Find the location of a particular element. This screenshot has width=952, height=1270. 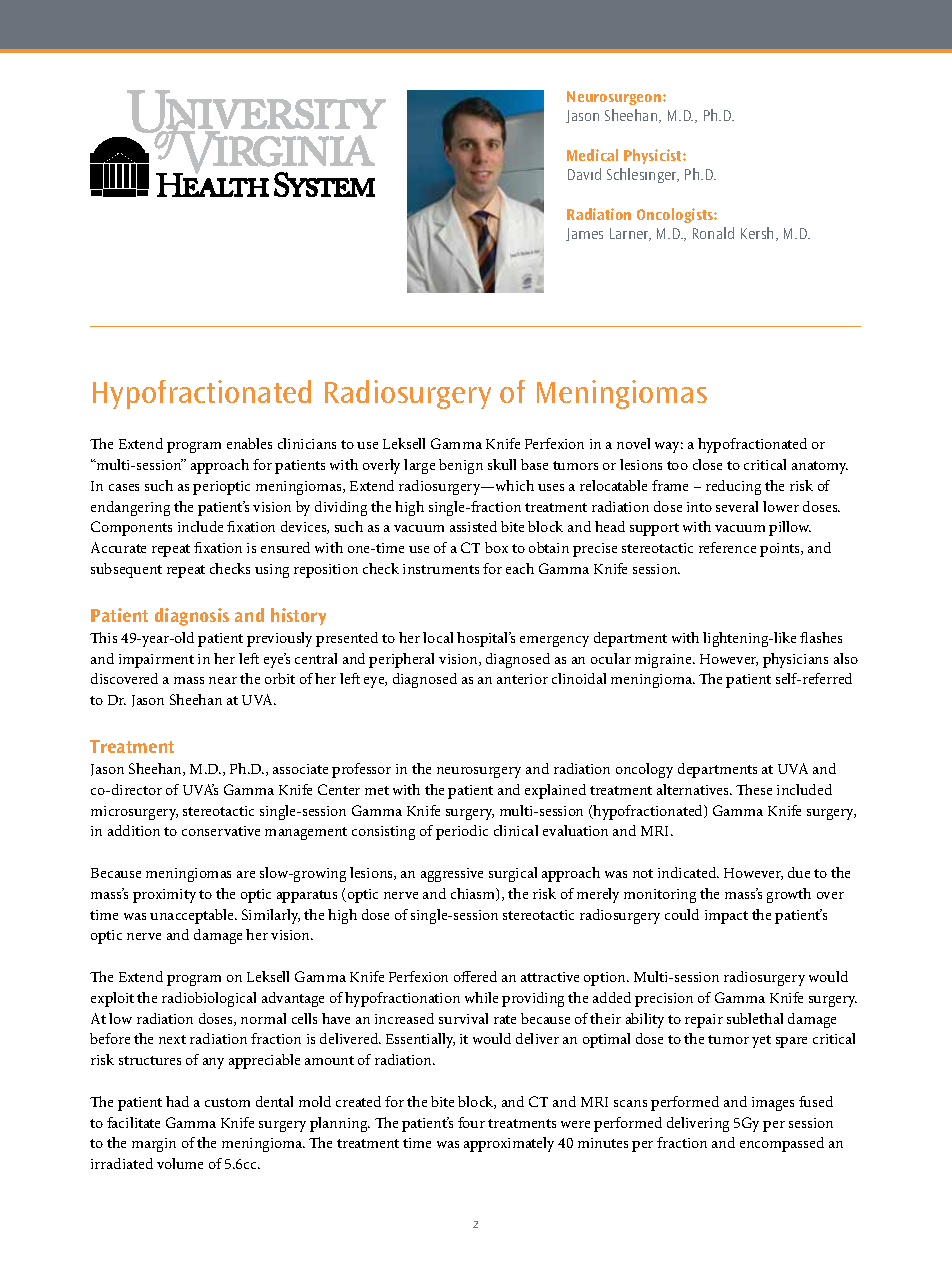

David is located at coordinates (584, 174).
